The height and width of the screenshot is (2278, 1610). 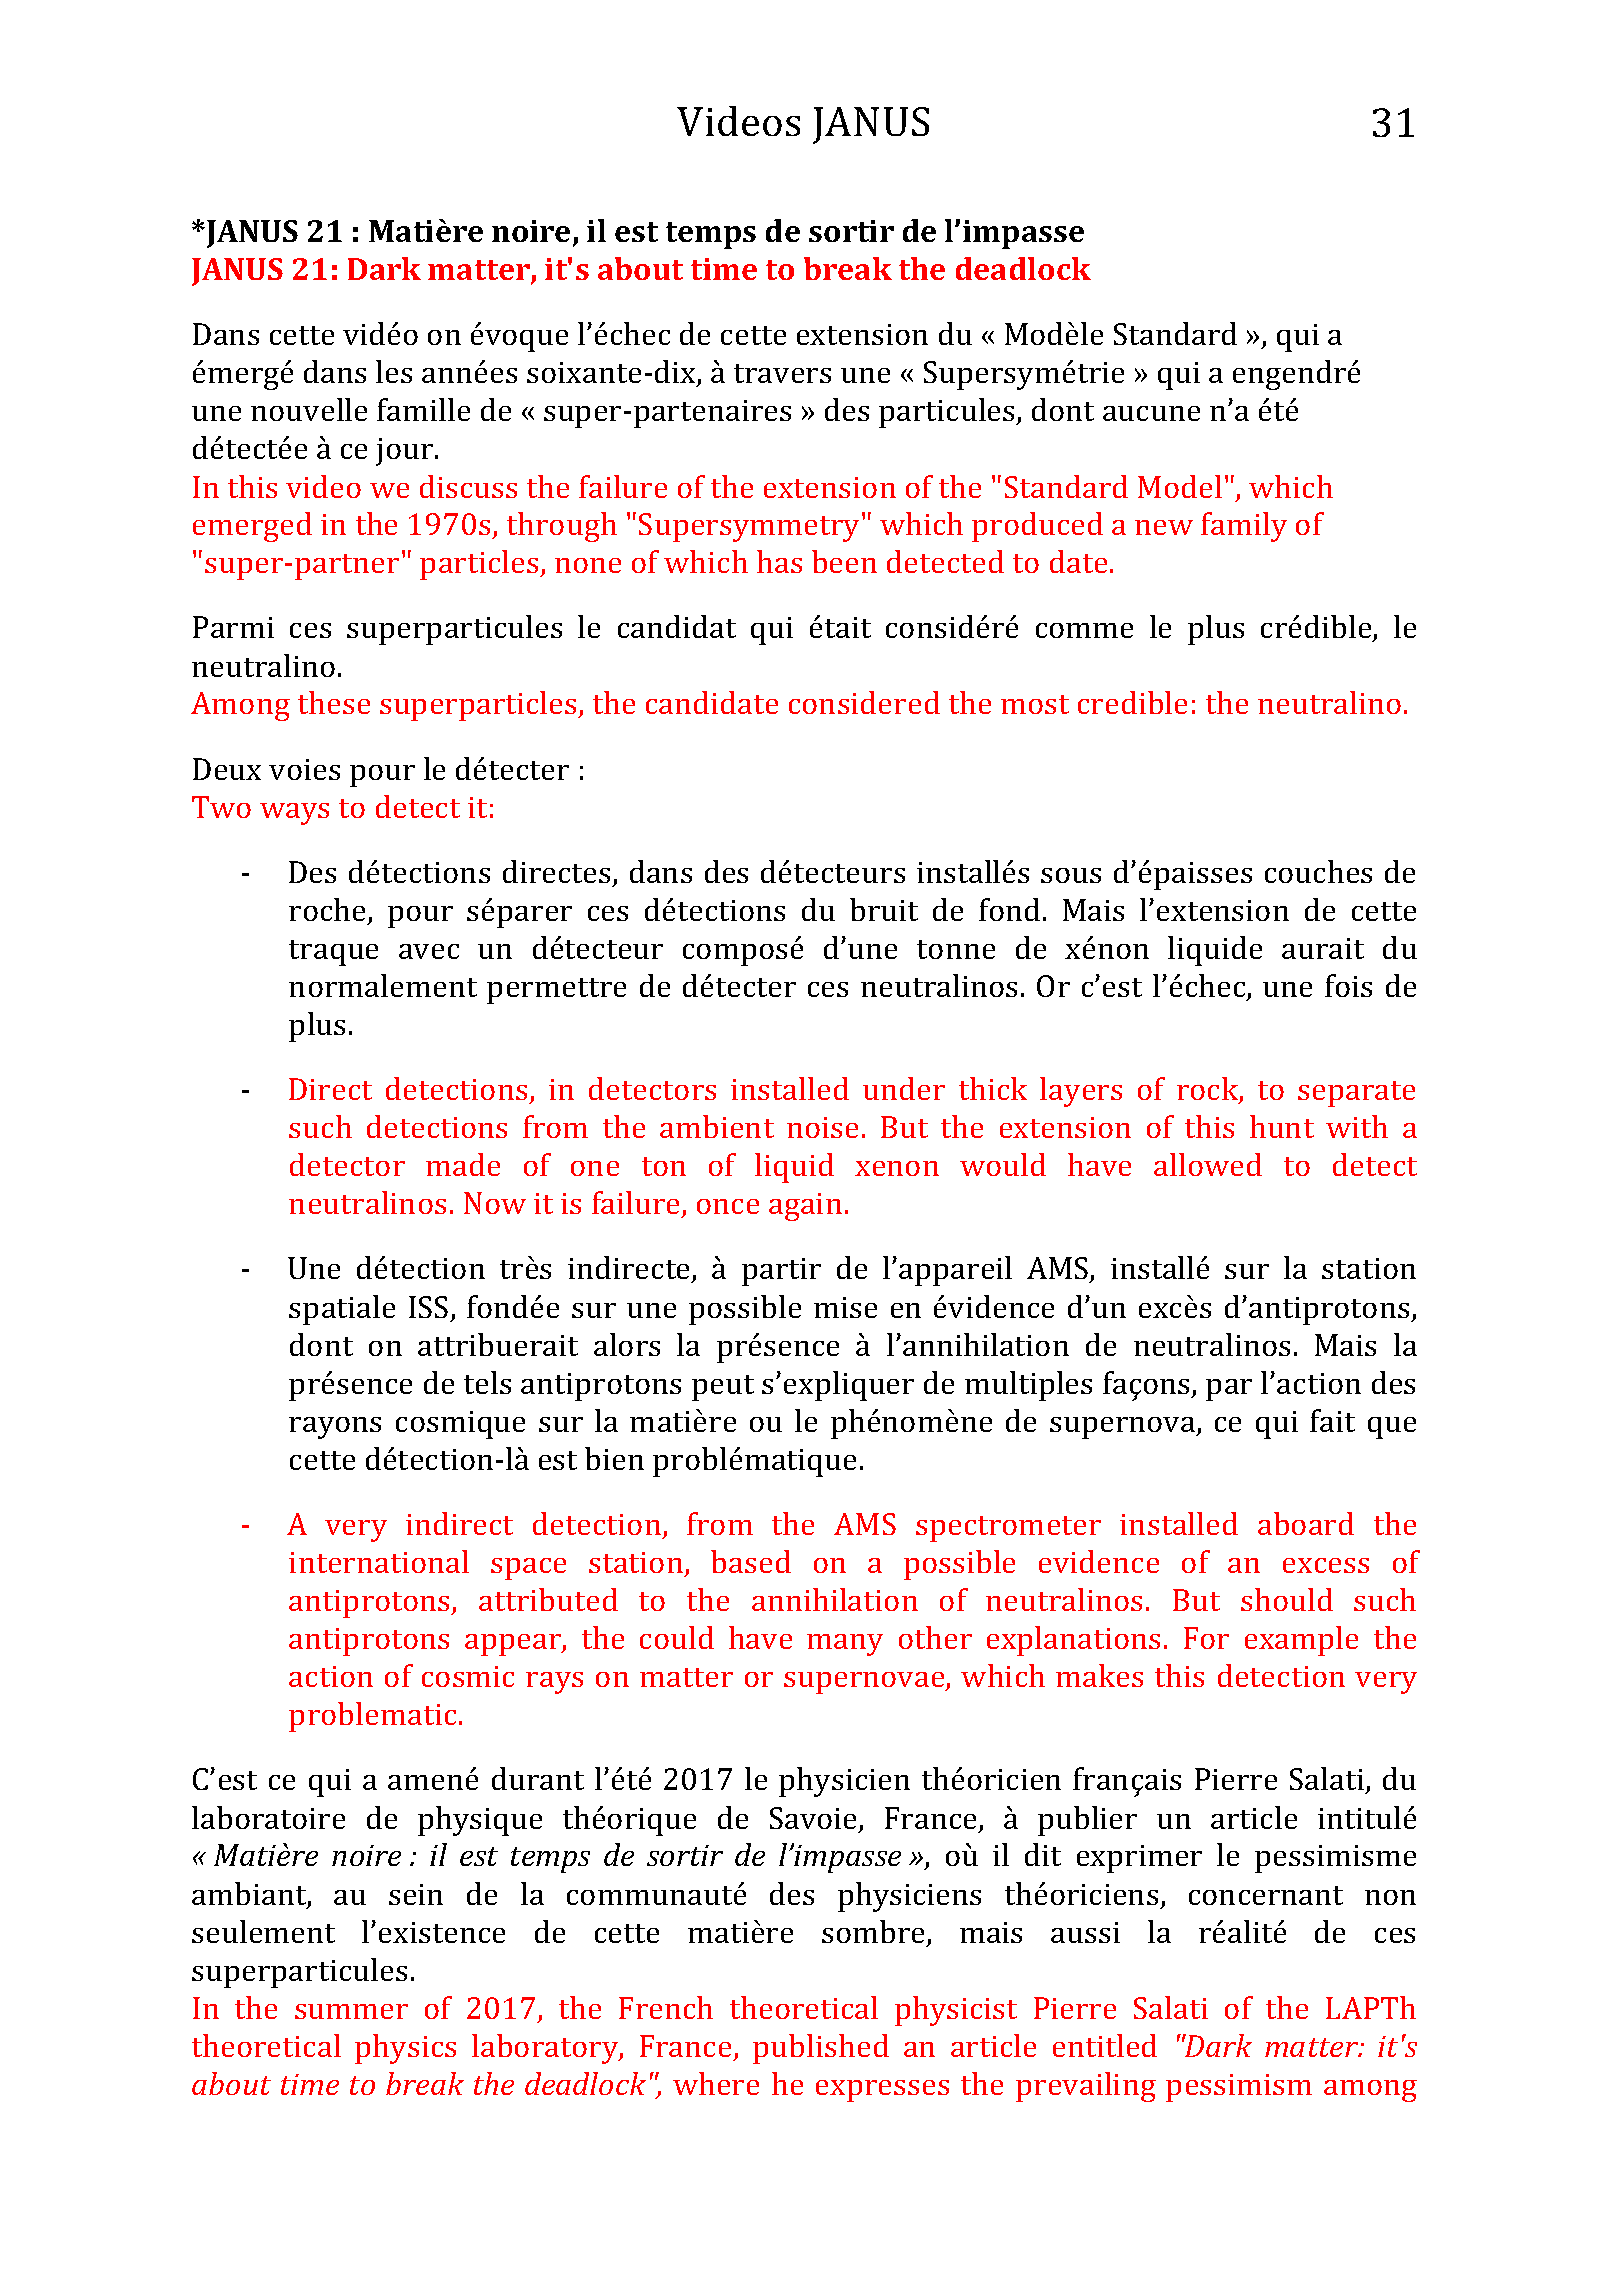 I want to click on summer, so click(x=351, y=2011).
